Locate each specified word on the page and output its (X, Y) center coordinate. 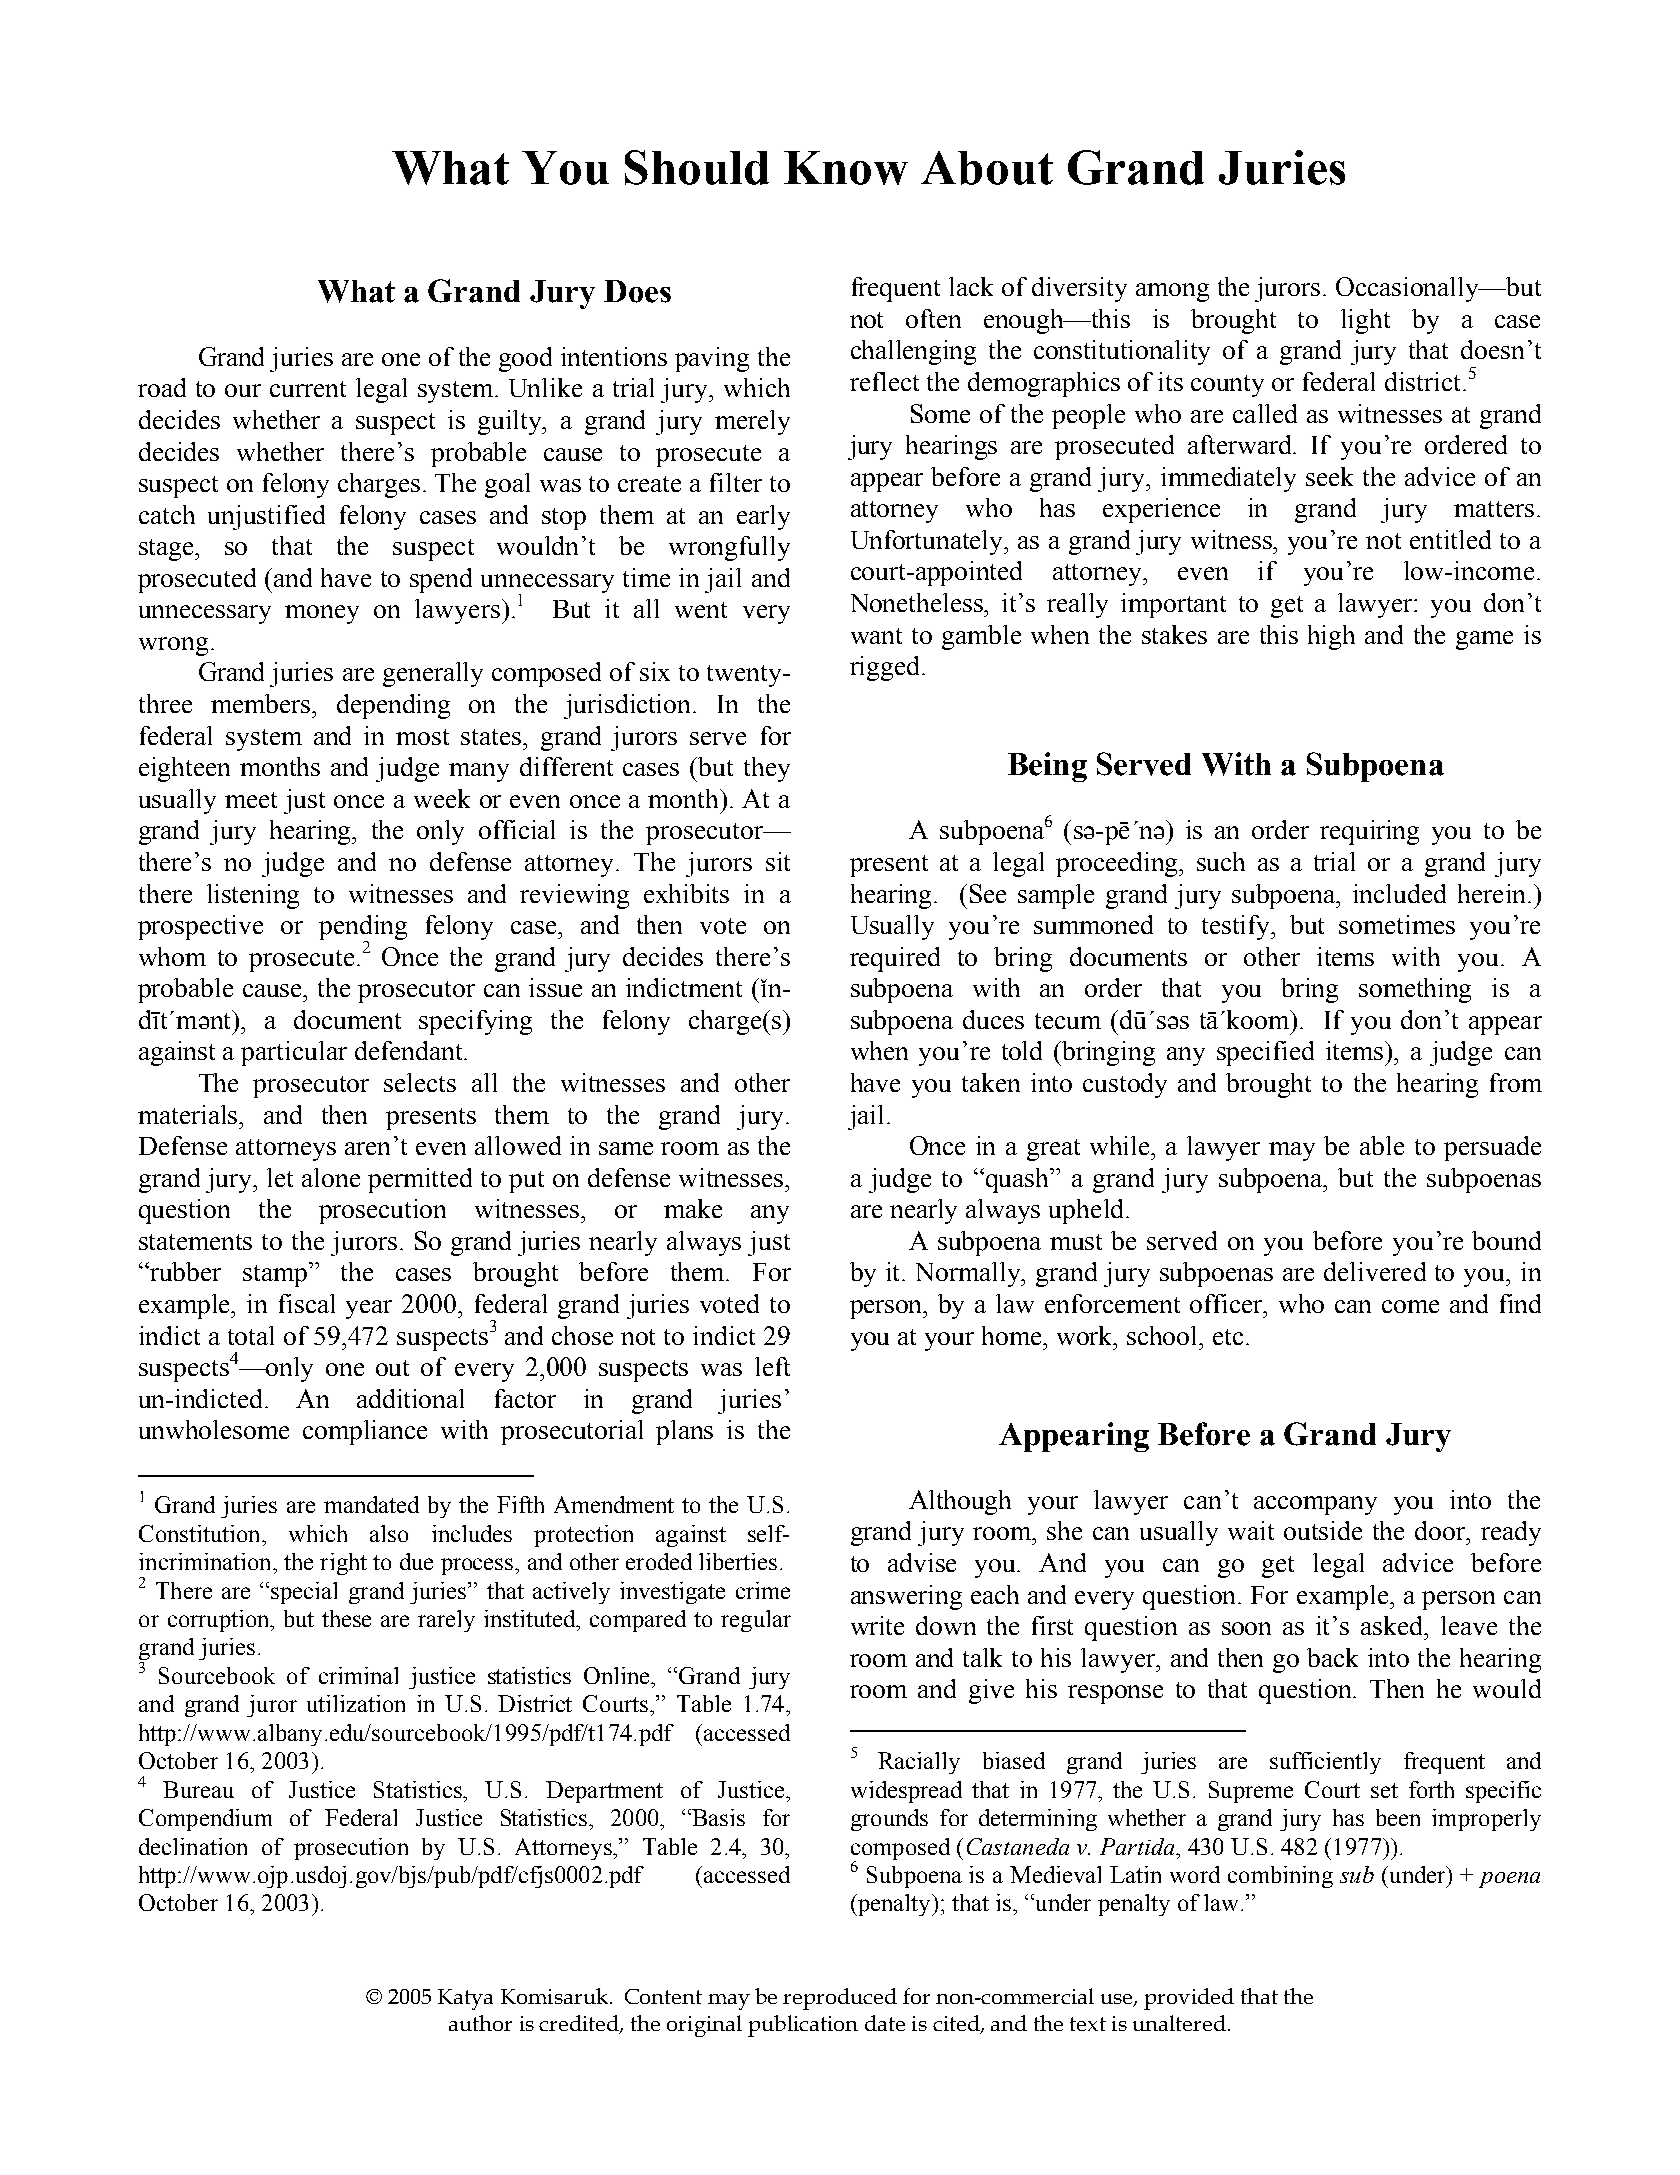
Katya (465, 1999)
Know (846, 168)
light (1365, 321)
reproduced (840, 1999)
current (308, 389)
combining (1280, 1877)
